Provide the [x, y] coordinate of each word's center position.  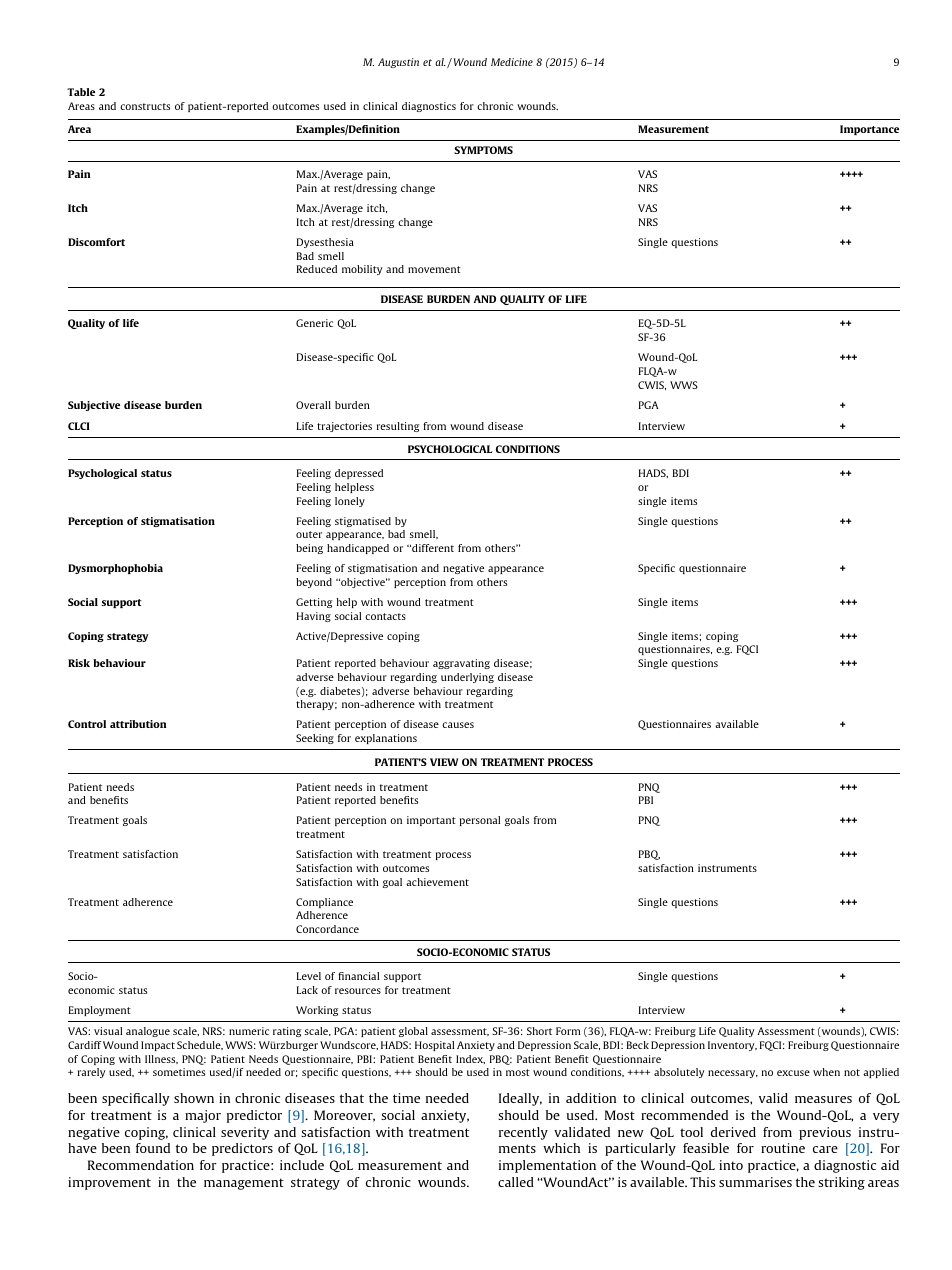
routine [783, 1148]
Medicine [512, 62]
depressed [359, 474]
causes [458, 725]
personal [480, 821]
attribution [138, 724]
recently [523, 1133]
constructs [145, 106]
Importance [869, 130]
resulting [398, 427]
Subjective [94, 406]
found [153, 1148]
